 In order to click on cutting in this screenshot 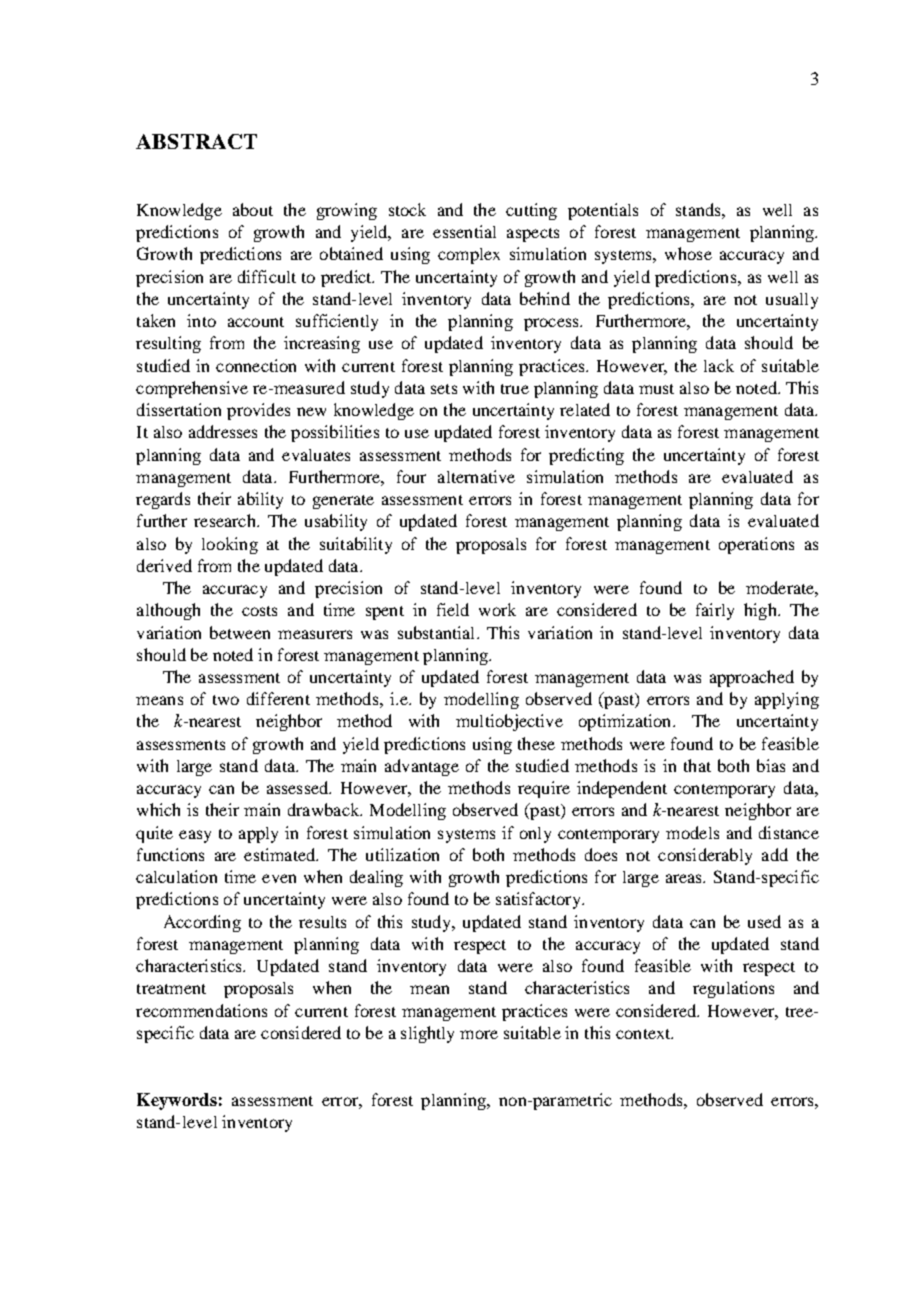, I will do `click(531, 211)`.
